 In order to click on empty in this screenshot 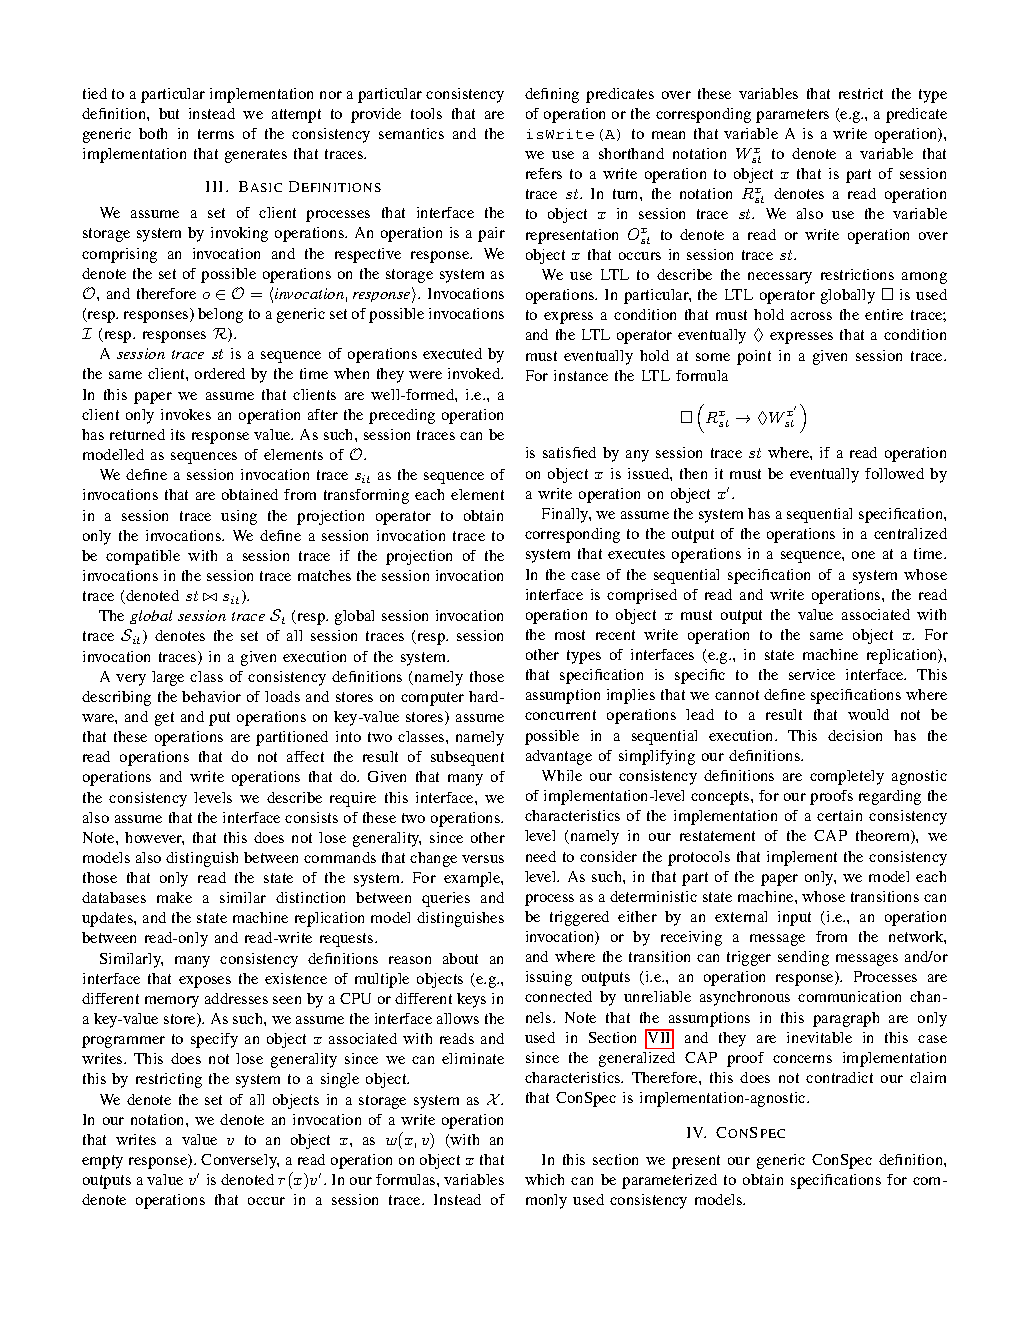, I will do `click(102, 1162)`.
